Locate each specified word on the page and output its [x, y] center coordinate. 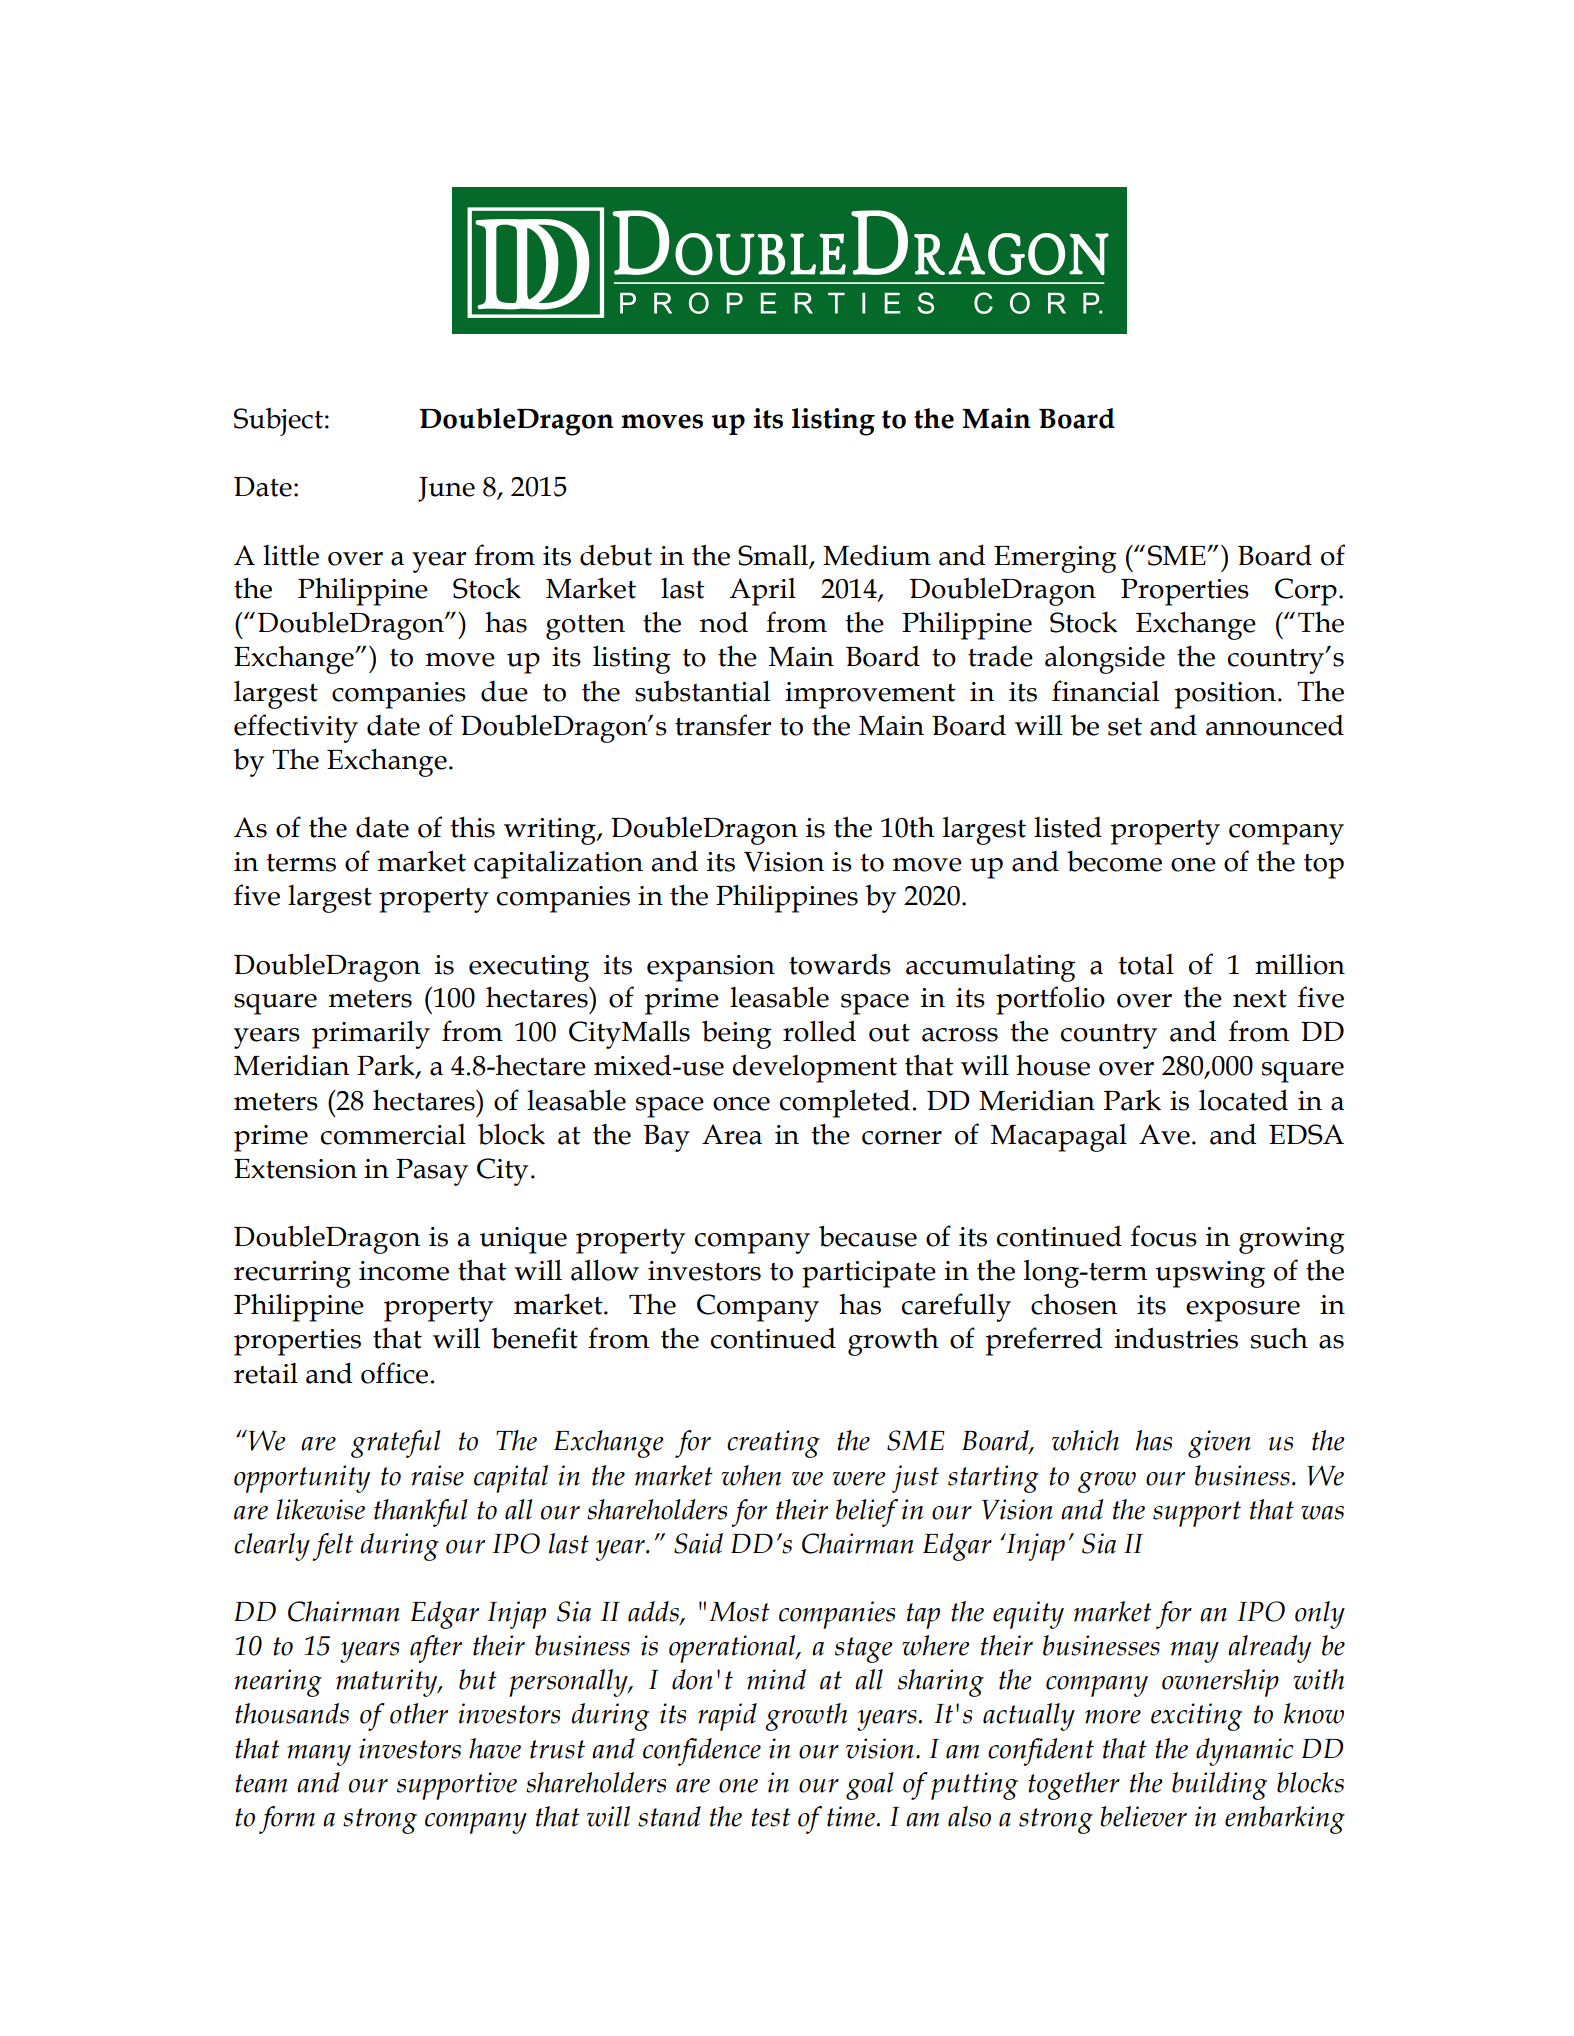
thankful [421, 1513]
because [868, 1236]
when [751, 1475]
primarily [371, 1035]
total [1146, 964]
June [446, 489]
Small [773, 555]
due [504, 691]
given [1219, 1444]
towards [840, 964]
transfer [723, 725]
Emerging [1055, 559]
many [319, 1755]
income [404, 1271]
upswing [1210, 1274]
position [1227, 695]
